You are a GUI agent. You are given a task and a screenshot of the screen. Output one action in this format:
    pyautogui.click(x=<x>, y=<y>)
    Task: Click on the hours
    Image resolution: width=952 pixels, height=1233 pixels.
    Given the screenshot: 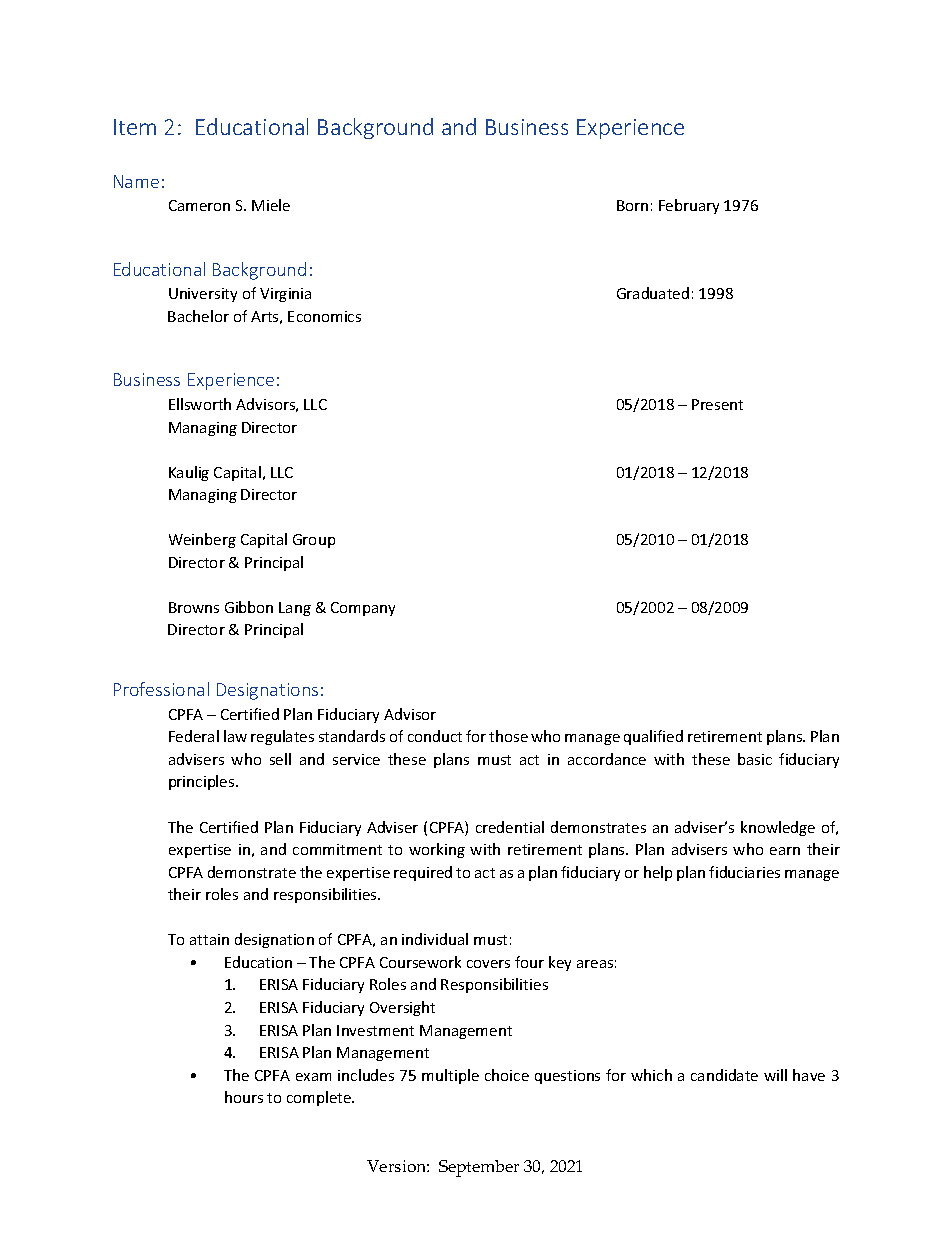 What is the action you would take?
    pyautogui.click(x=244, y=1097)
